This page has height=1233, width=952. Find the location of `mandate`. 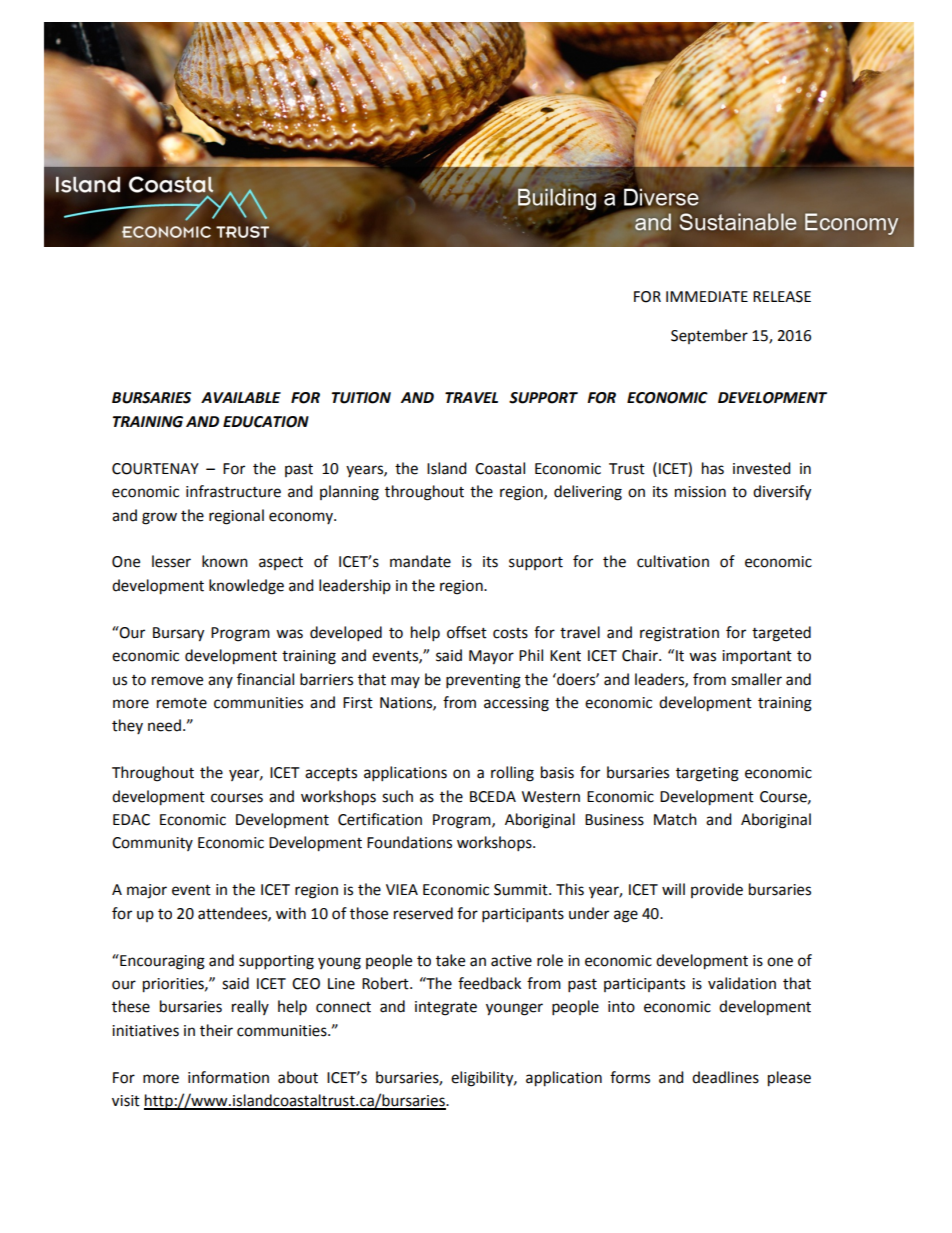

mandate is located at coordinates (420, 561).
